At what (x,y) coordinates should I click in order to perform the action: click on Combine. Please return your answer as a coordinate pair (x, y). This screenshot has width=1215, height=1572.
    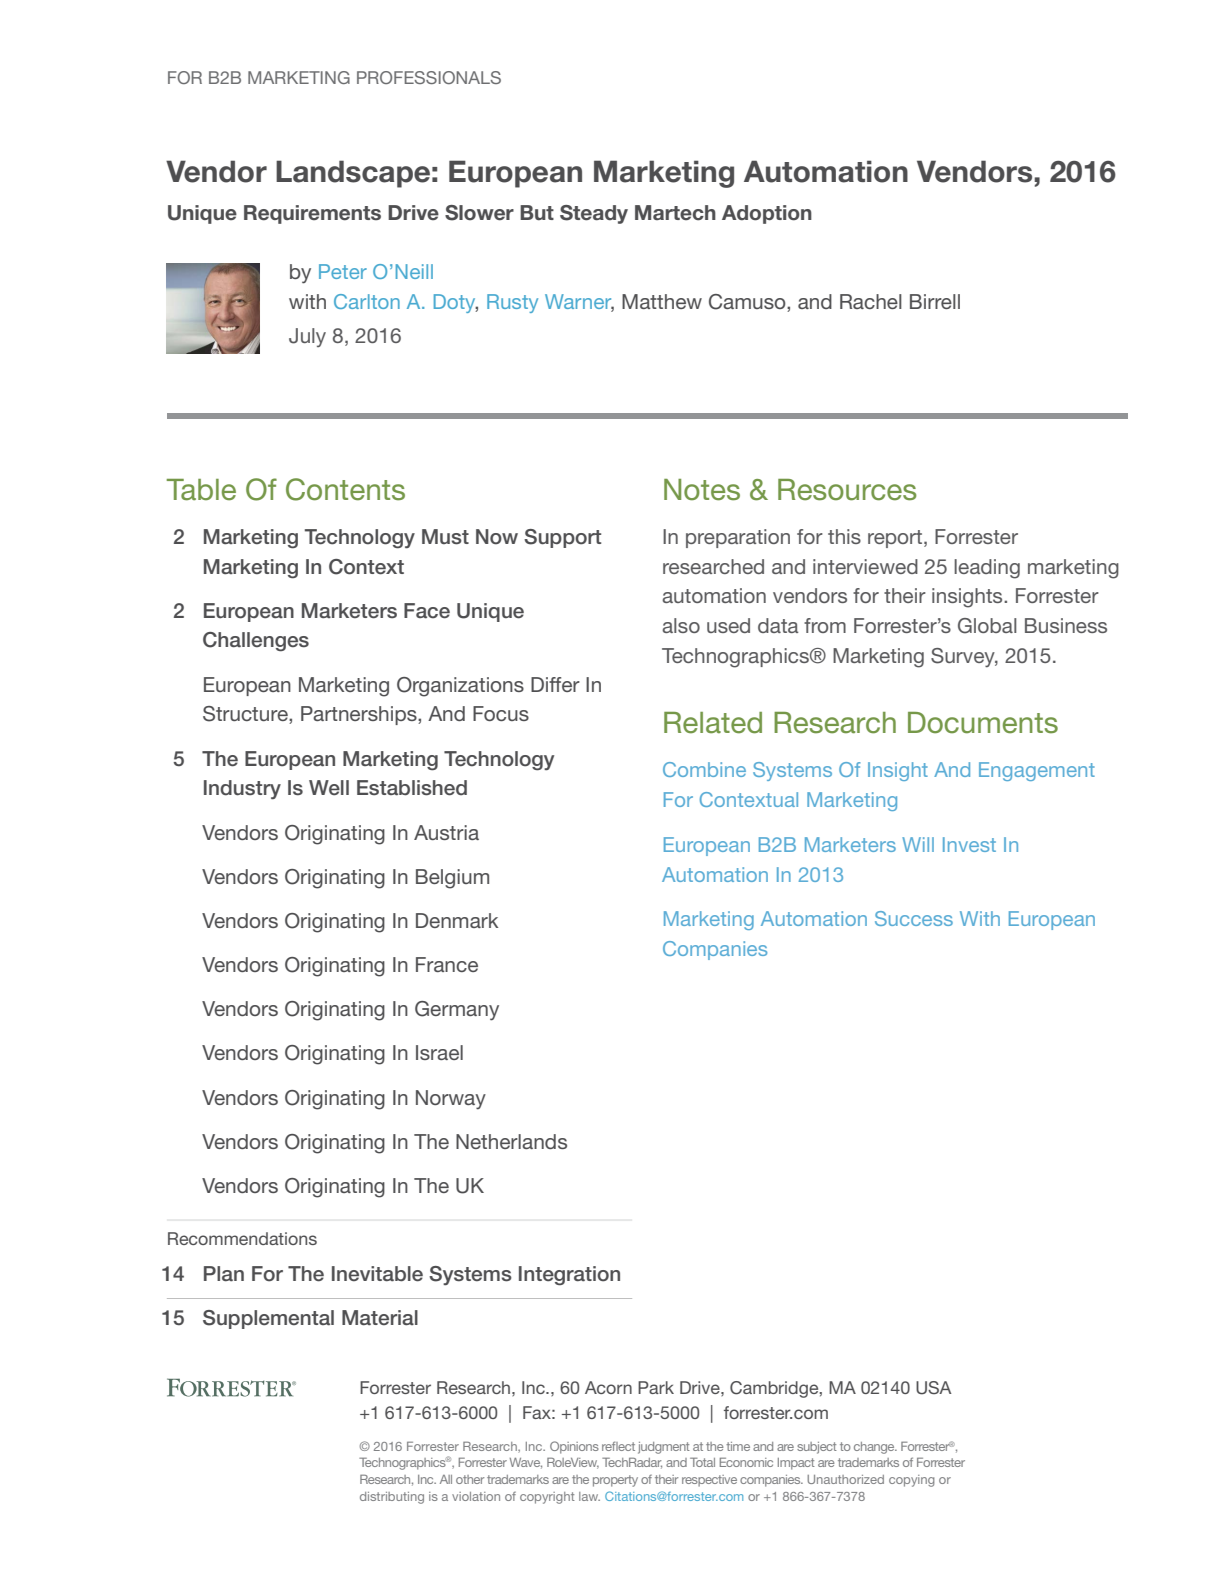
    Looking at the image, I should click on (704, 769).
